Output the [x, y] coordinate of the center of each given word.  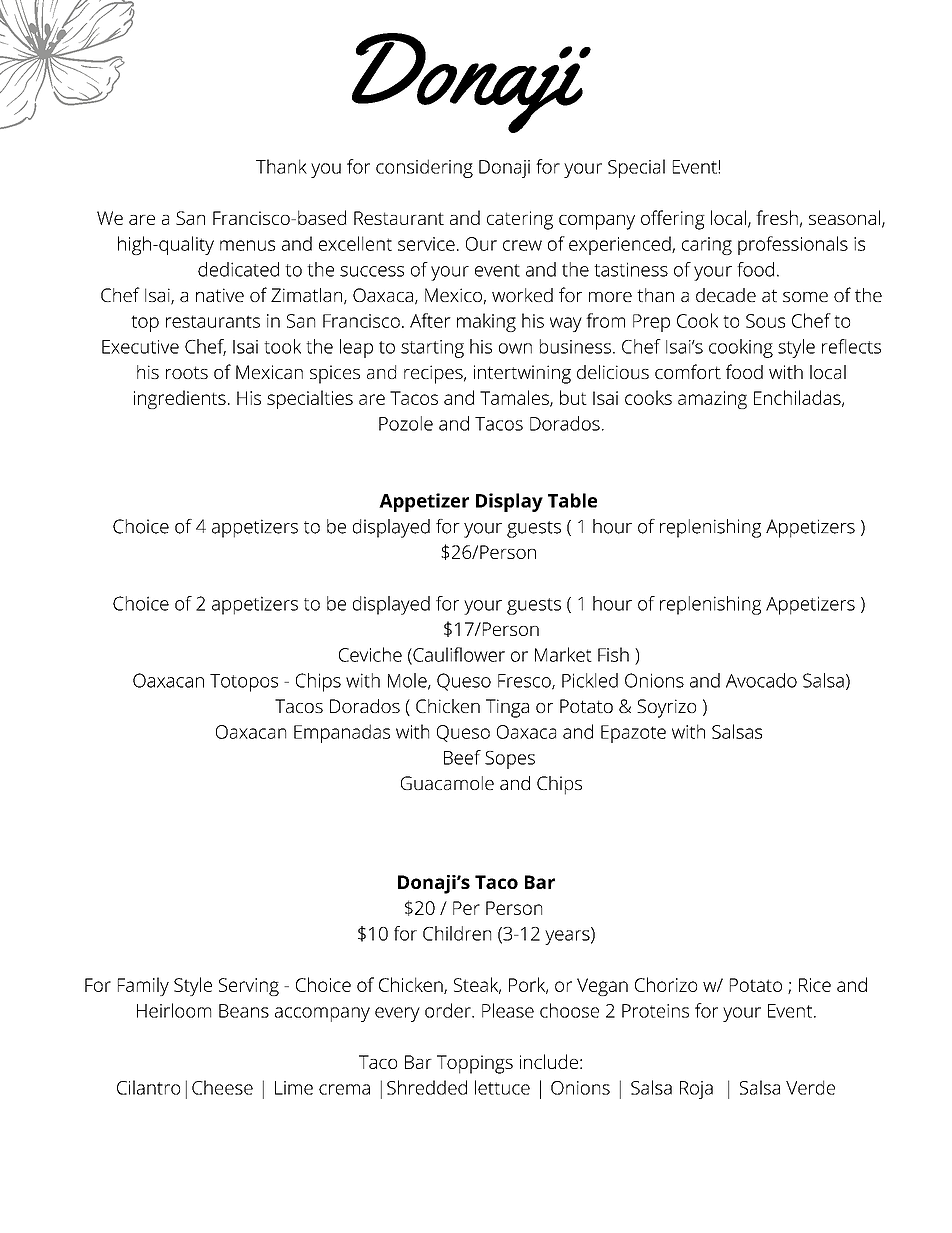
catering [520, 220]
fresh [777, 217]
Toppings [475, 1064]
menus [247, 245]
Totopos [244, 683]
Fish [613, 654]
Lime [294, 1088]
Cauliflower [458, 655]
